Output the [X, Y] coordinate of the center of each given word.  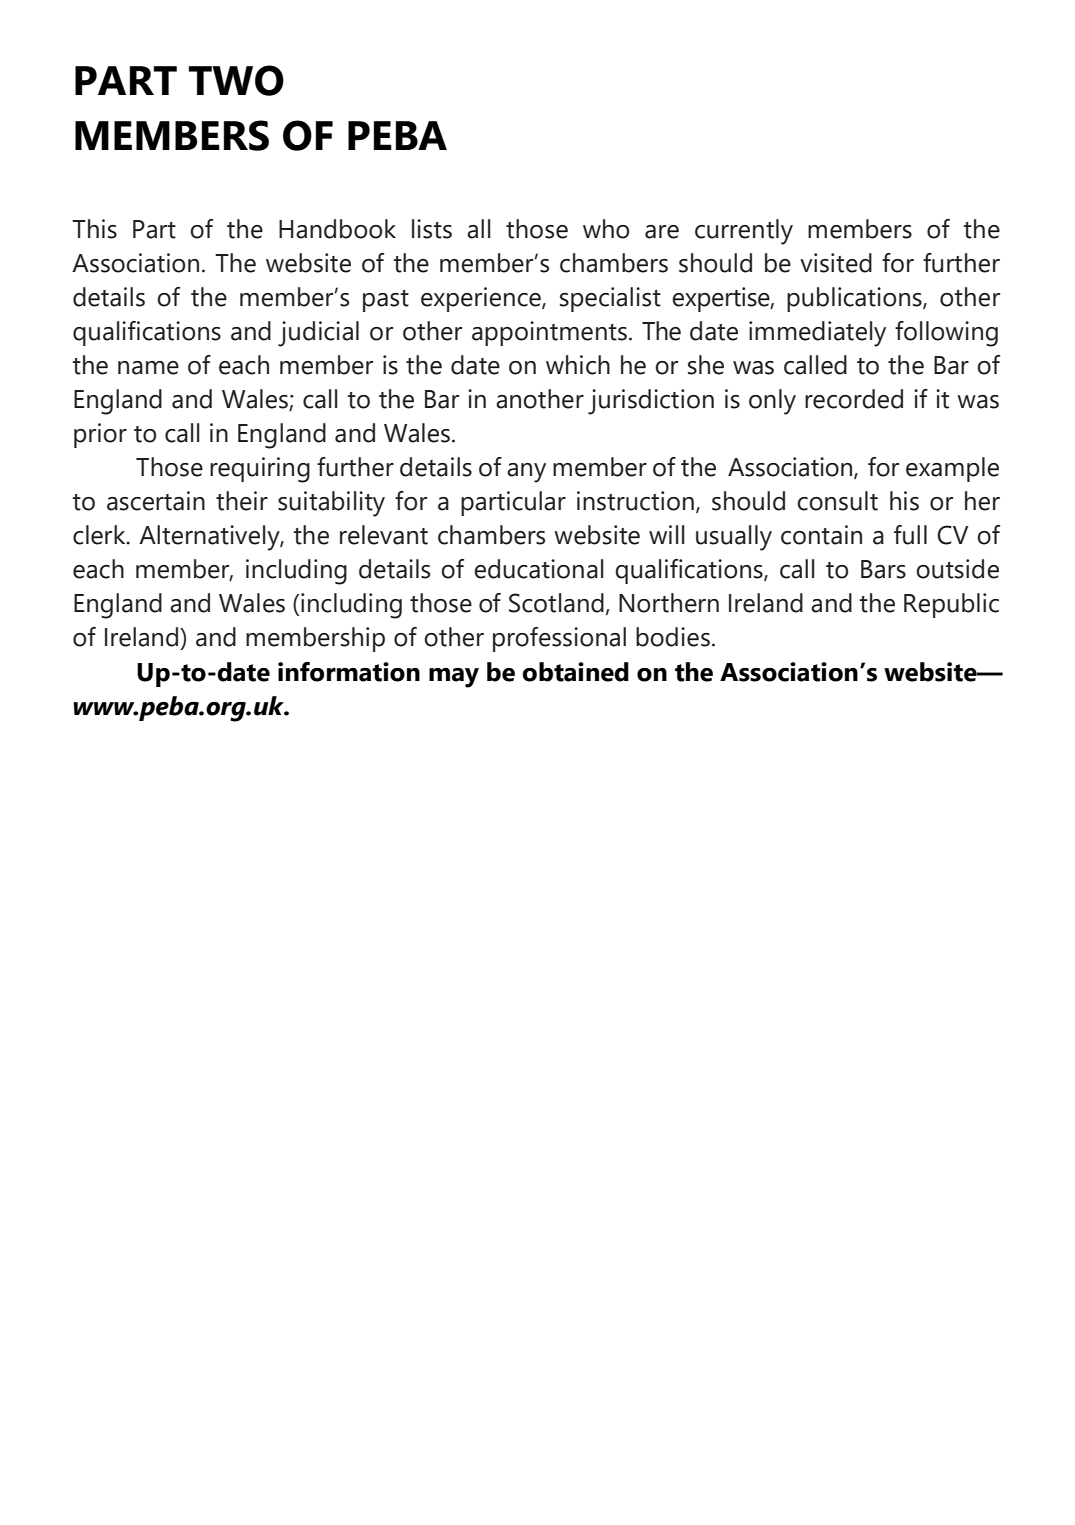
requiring [260, 470]
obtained [575, 672]
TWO [236, 80]
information [349, 672]
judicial [318, 334]
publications [855, 299]
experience [482, 299]
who [606, 229]
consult [837, 501]
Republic [951, 605]
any [526, 473]
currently [744, 232]
